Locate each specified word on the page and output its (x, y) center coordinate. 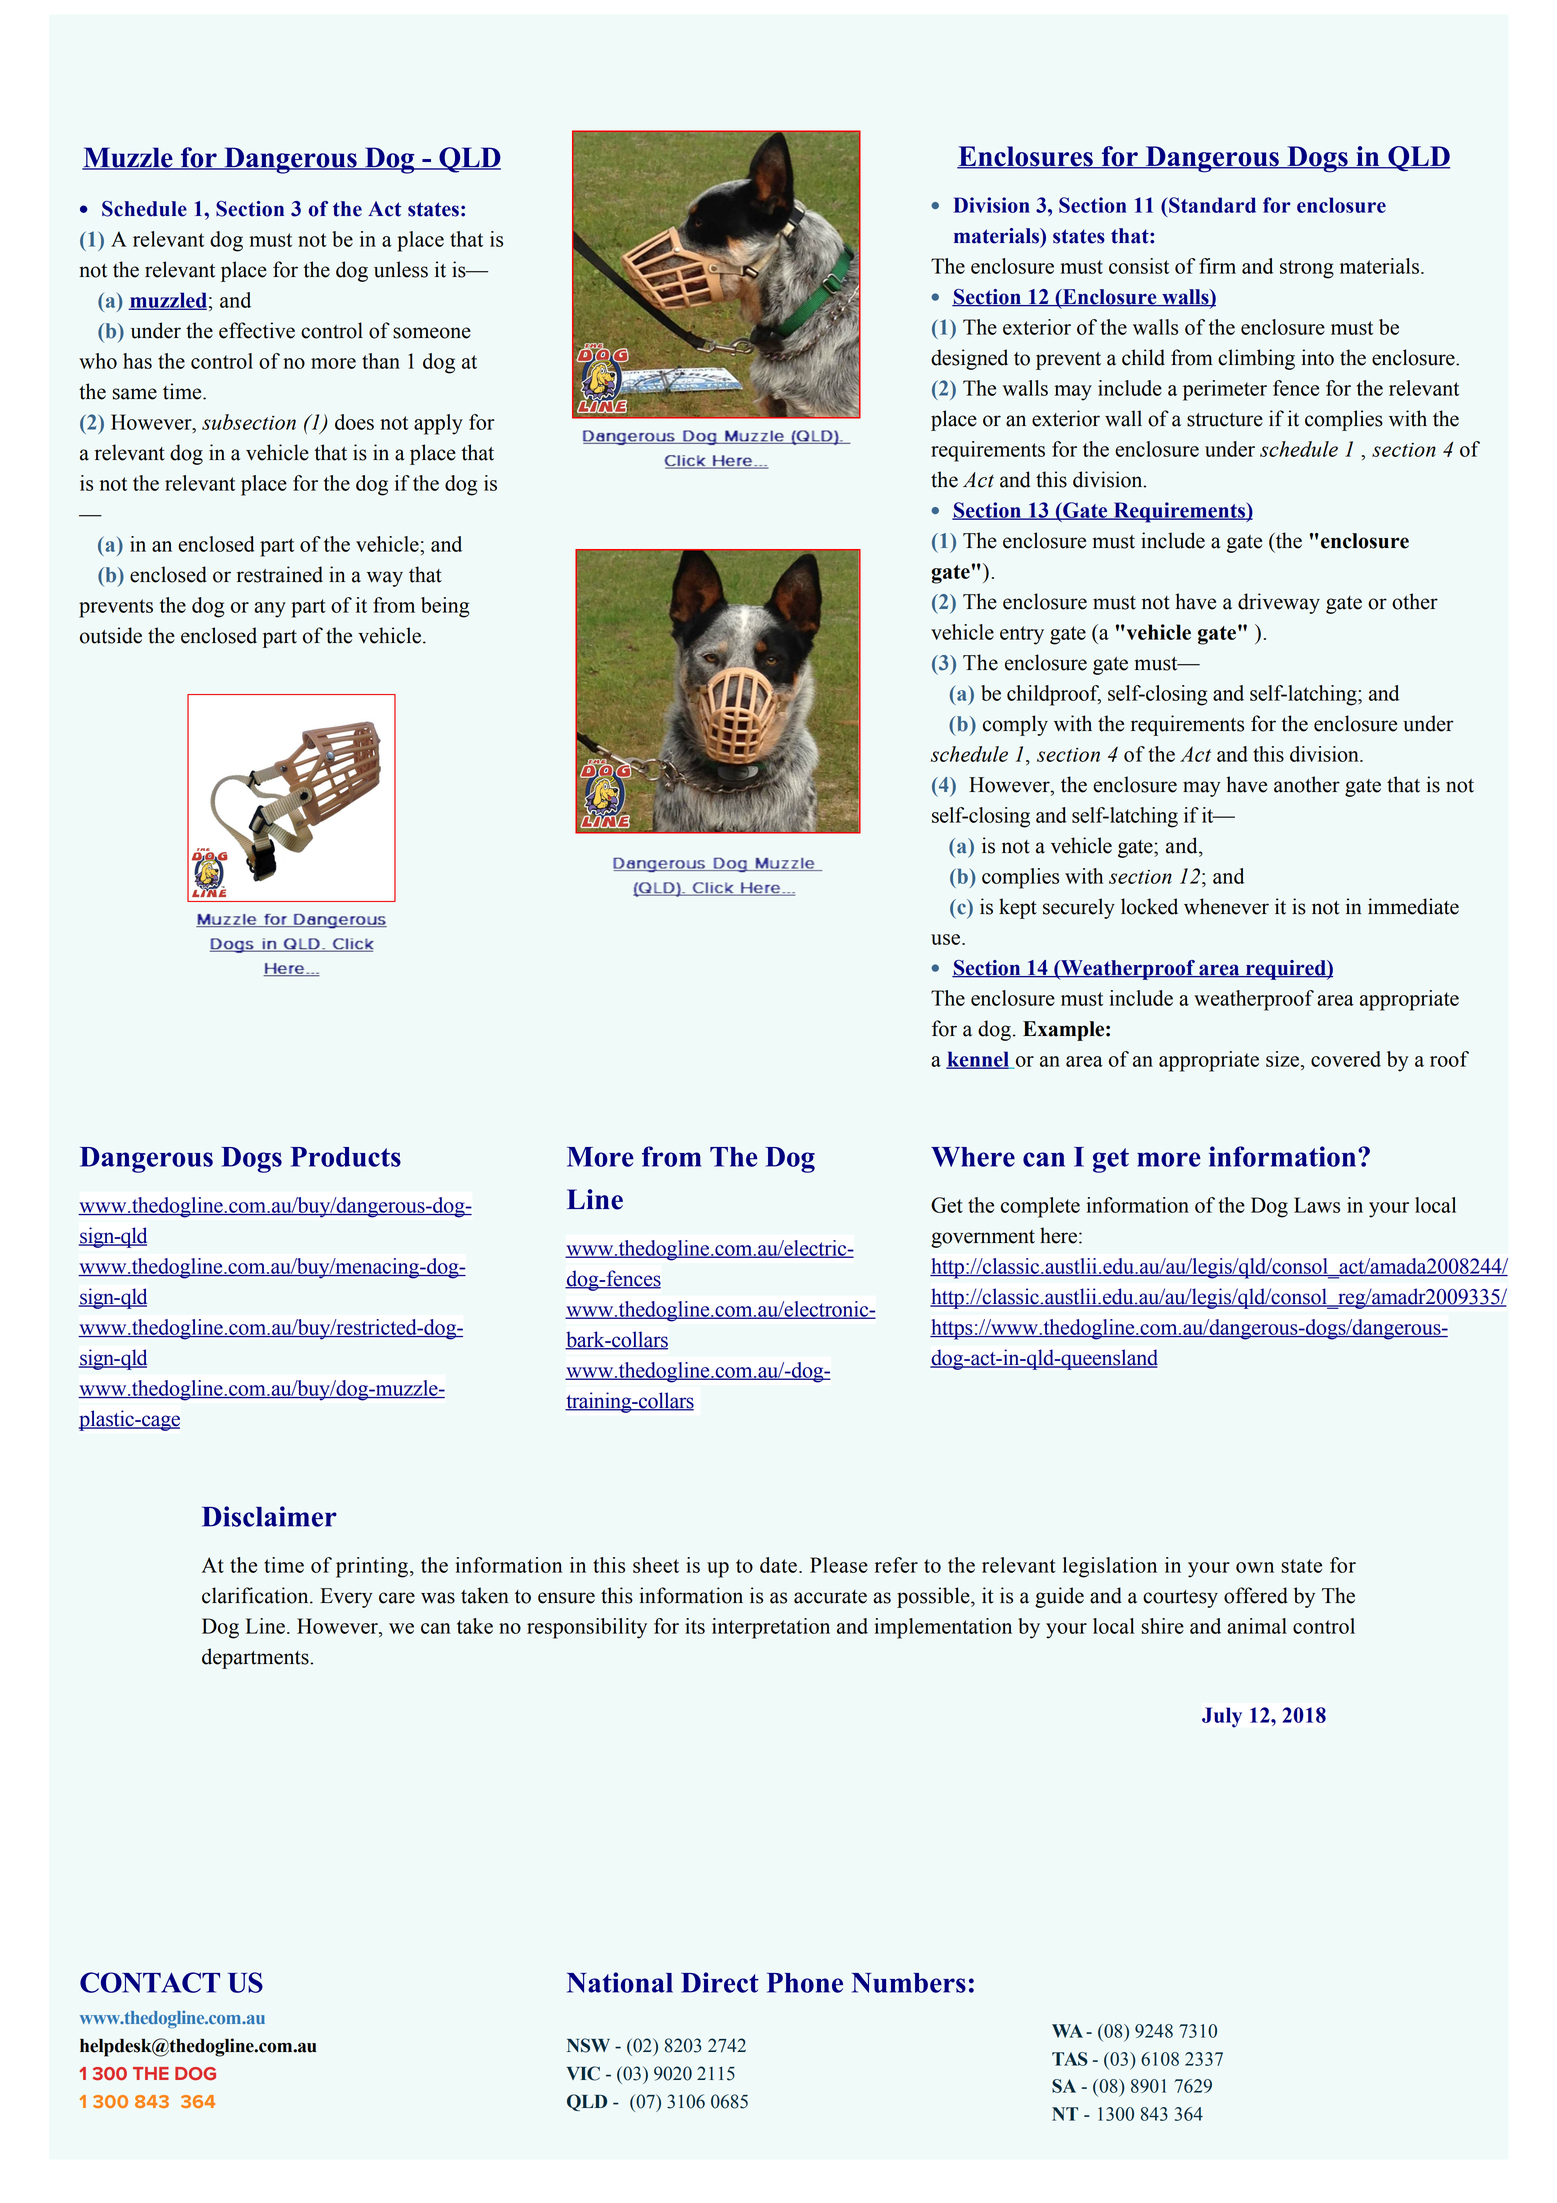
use (947, 939)
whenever (1226, 906)
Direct (720, 1982)
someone (432, 333)
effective (257, 330)
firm (1217, 266)
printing (373, 1567)
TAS (1070, 2059)
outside (111, 635)
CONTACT (150, 1982)
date (778, 1565)
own (1255, 1567)
